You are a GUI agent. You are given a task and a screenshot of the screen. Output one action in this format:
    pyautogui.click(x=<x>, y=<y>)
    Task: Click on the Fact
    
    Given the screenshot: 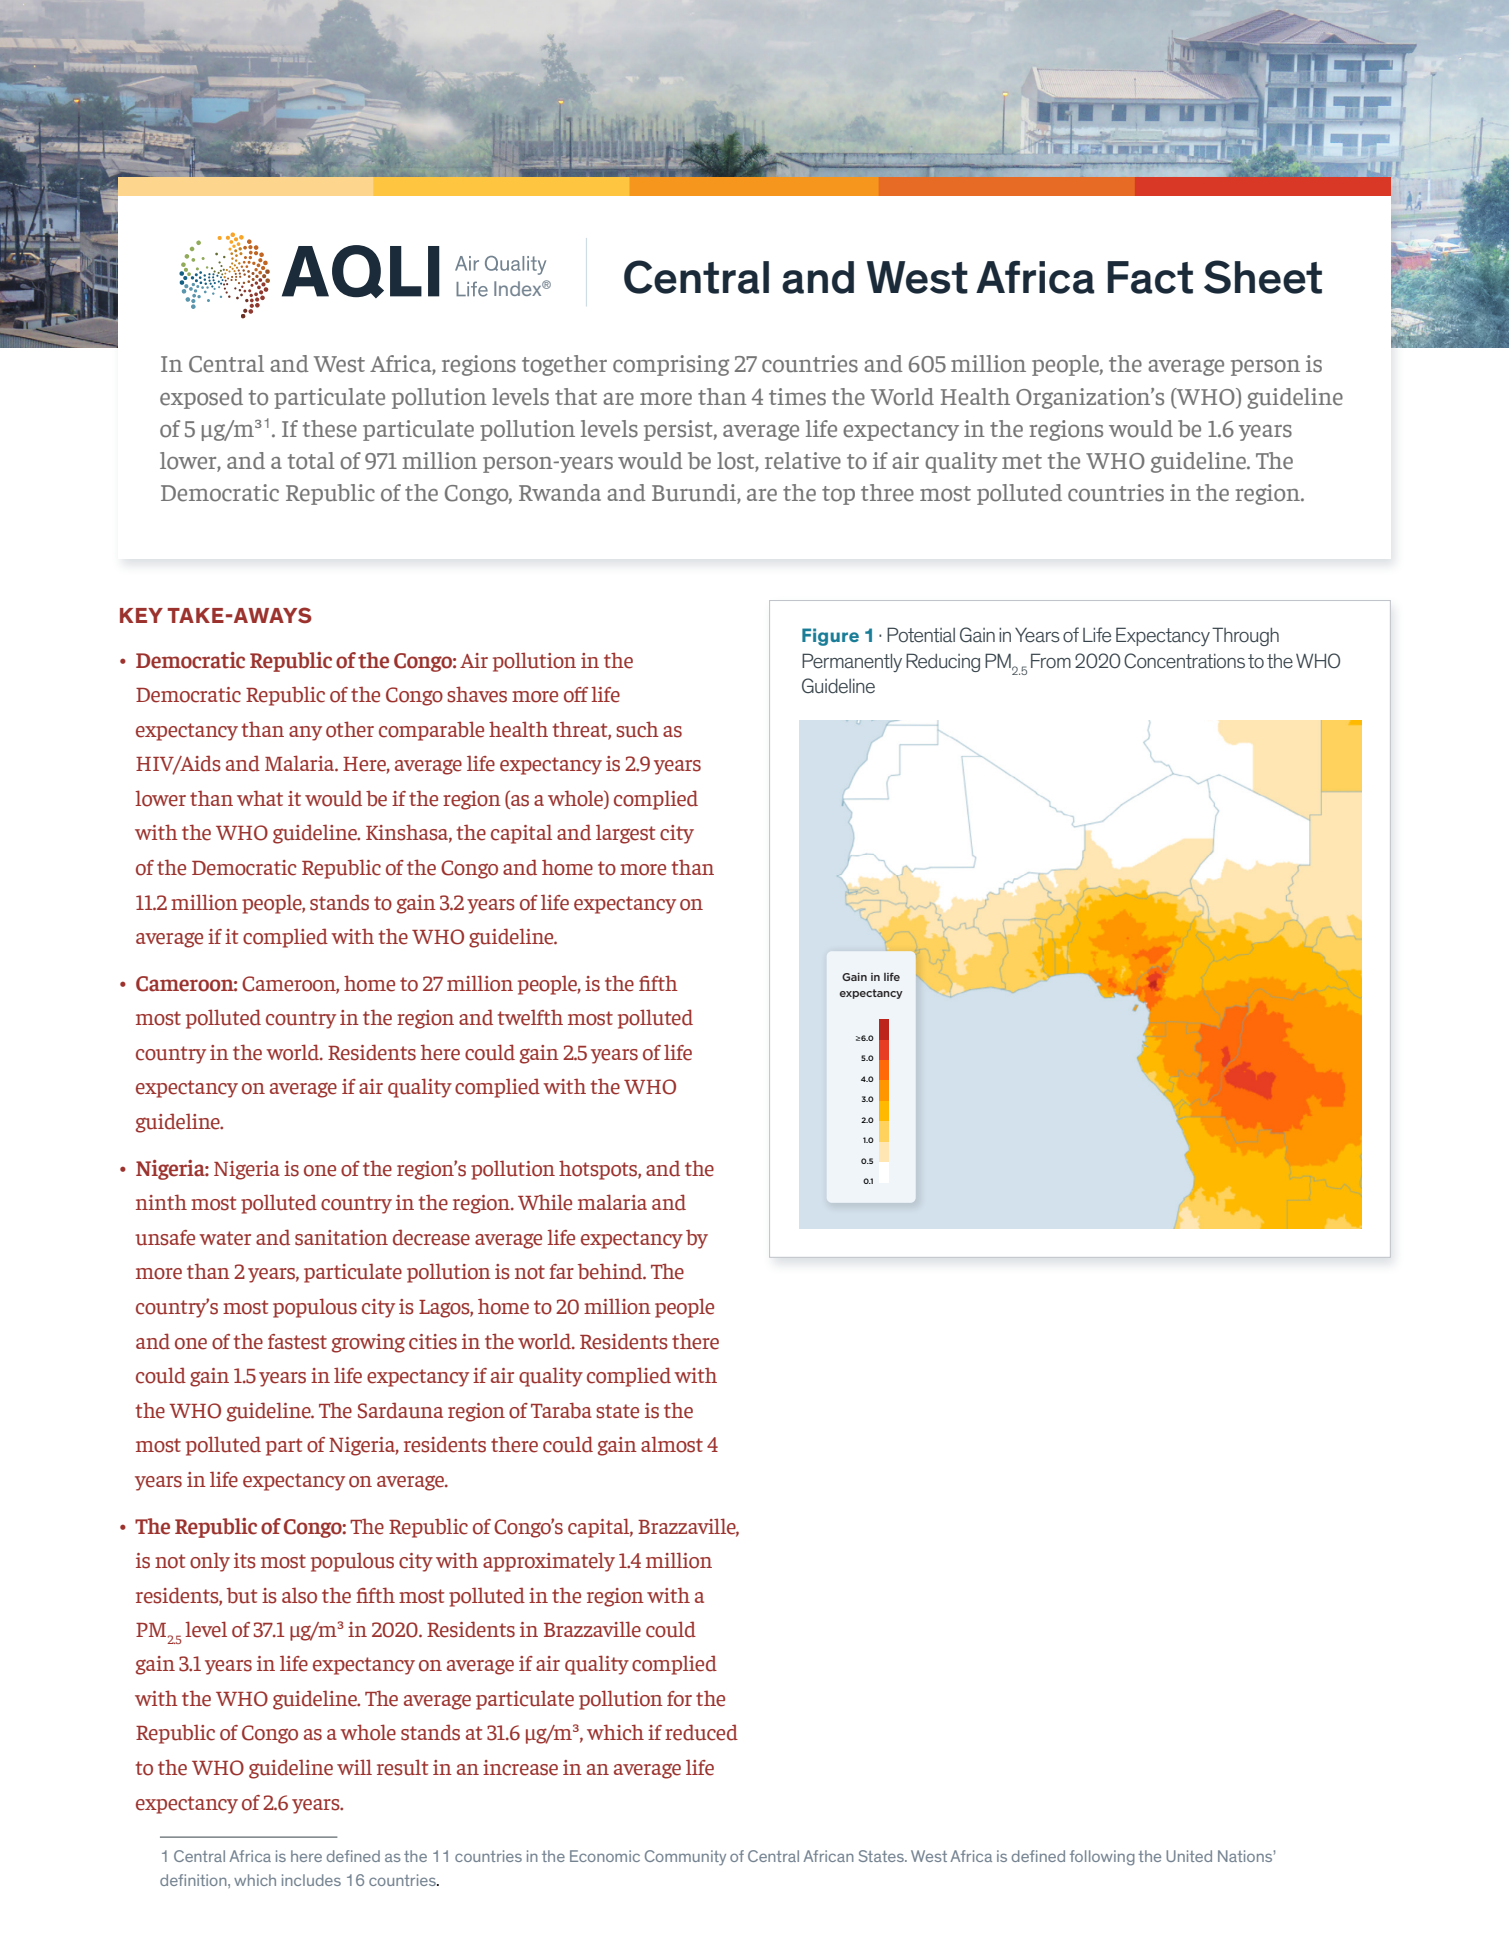 What is the action you would take?
    pyautogui.click(x=1150, y=277)
